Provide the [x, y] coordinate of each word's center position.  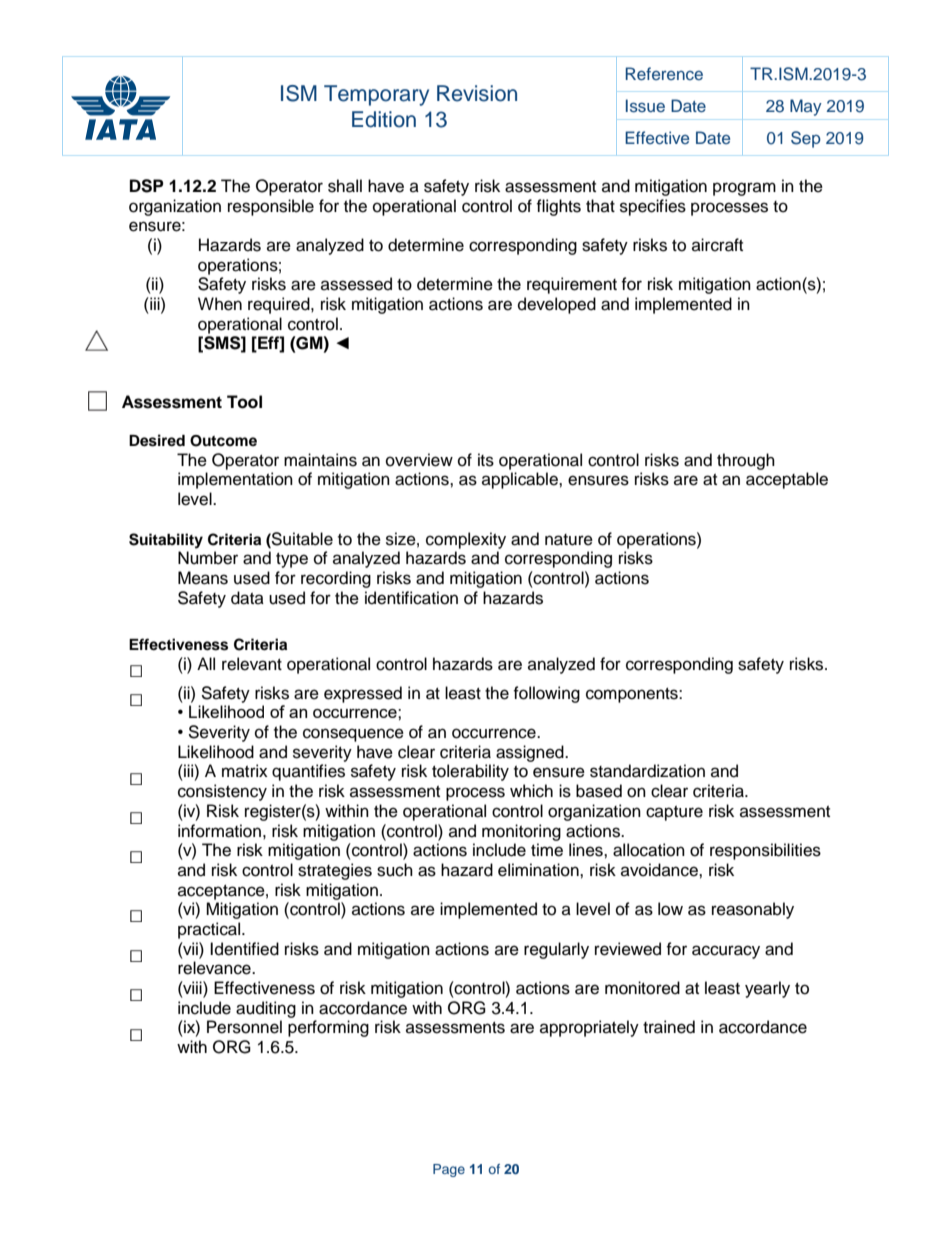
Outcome [223, 441]
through [746, 461]
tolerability [470, 772]
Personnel [244, 1027]
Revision [477, 93]
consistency [222, 792]
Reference [664, 73]
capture [674, 813]
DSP [147, 186]
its [486, 460]
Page [449, 1170]
